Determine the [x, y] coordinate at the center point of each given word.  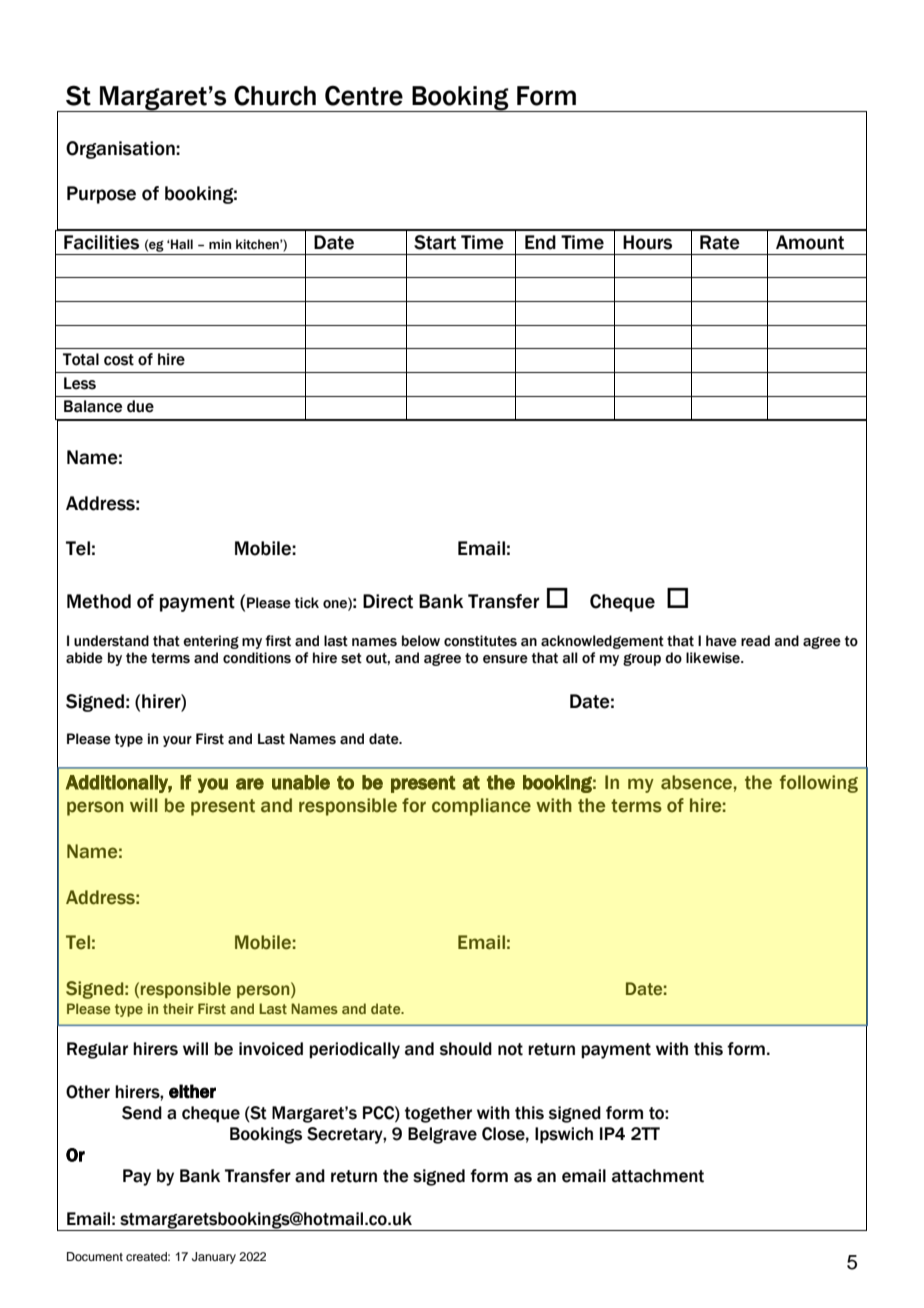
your [177, 741]
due [140, 406]
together [438, 1114]
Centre [364, 95]
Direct [388, 601]
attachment [658, 1176]
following [819, 784]
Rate [720, 242]
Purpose [101, 195]
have [721, 641]
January [214, 1258]
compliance [481, 807]
